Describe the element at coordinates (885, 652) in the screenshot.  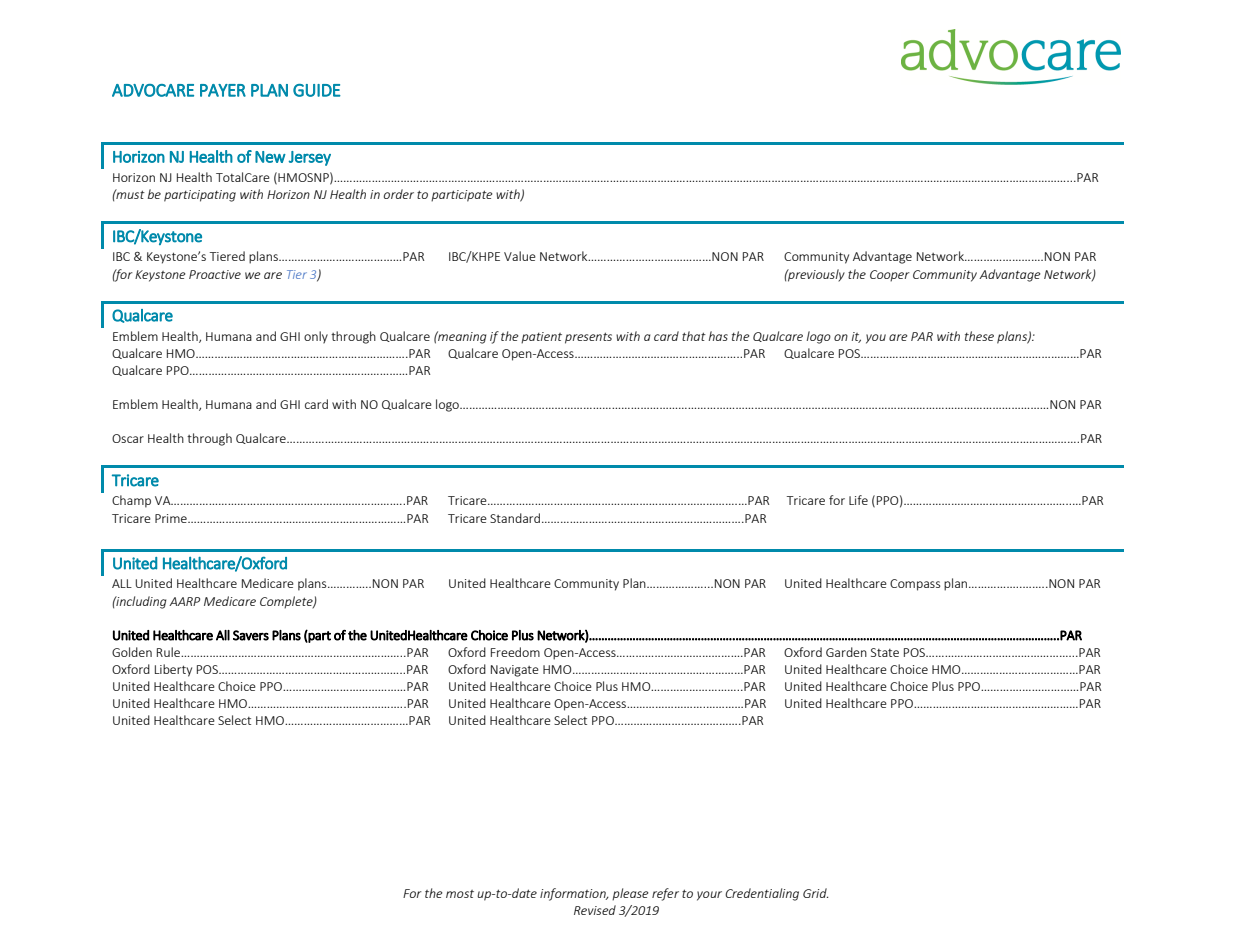
I see `State` at that location.
